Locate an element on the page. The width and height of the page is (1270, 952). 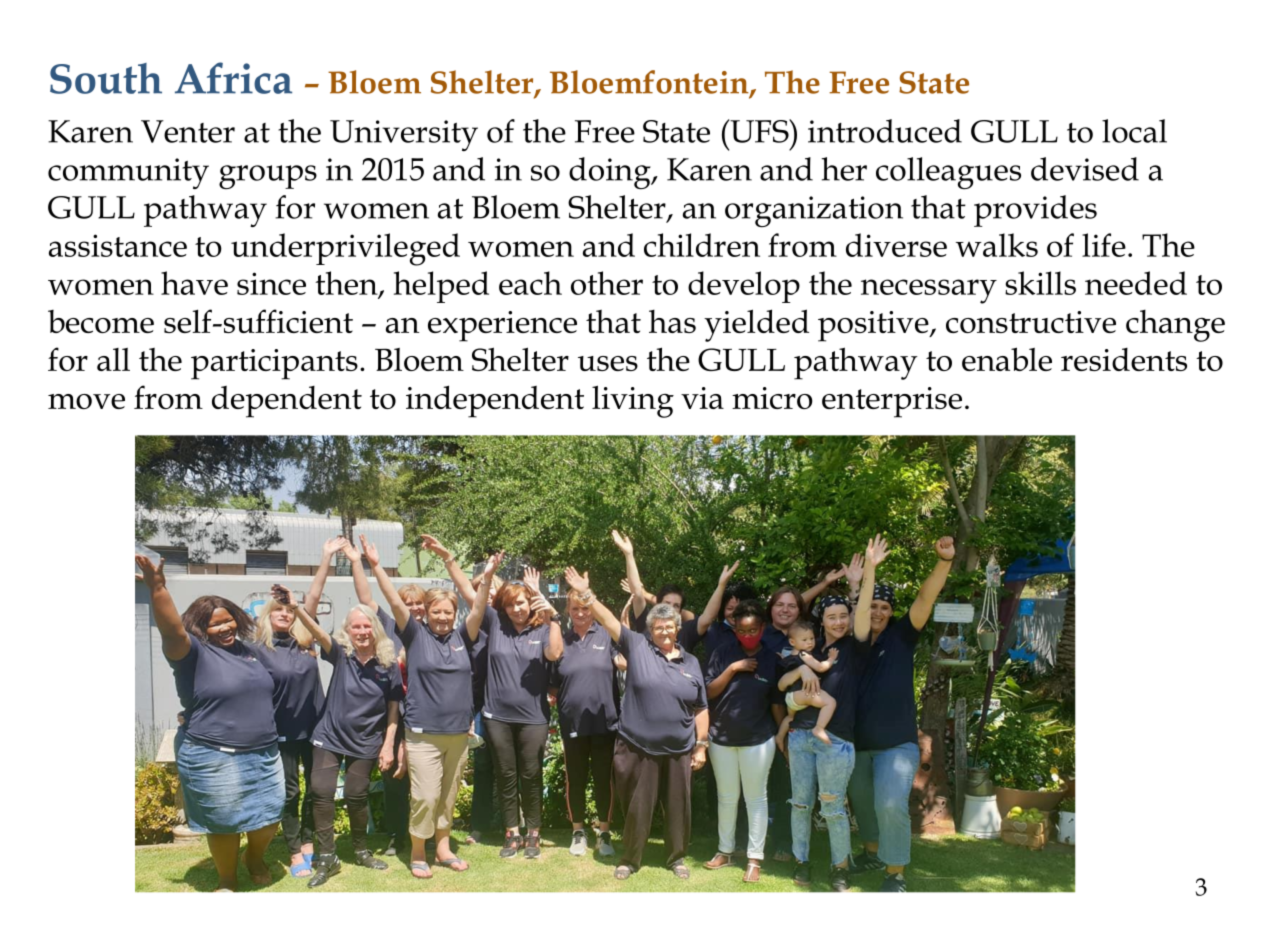
local is located at coordinates (1134, 131).
